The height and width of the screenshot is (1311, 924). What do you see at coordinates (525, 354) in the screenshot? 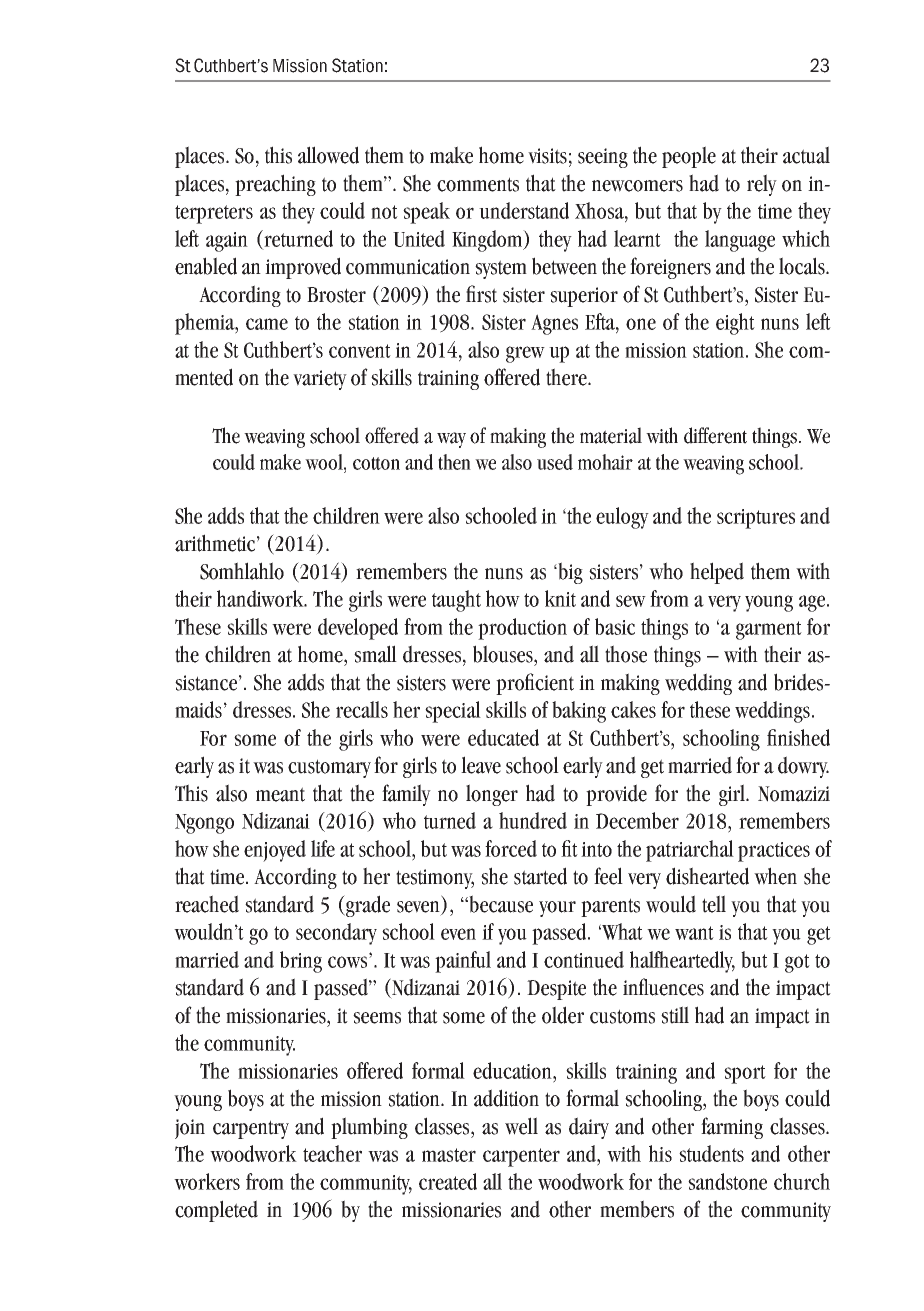
I see `grew` at bounding box center [525, 354].
